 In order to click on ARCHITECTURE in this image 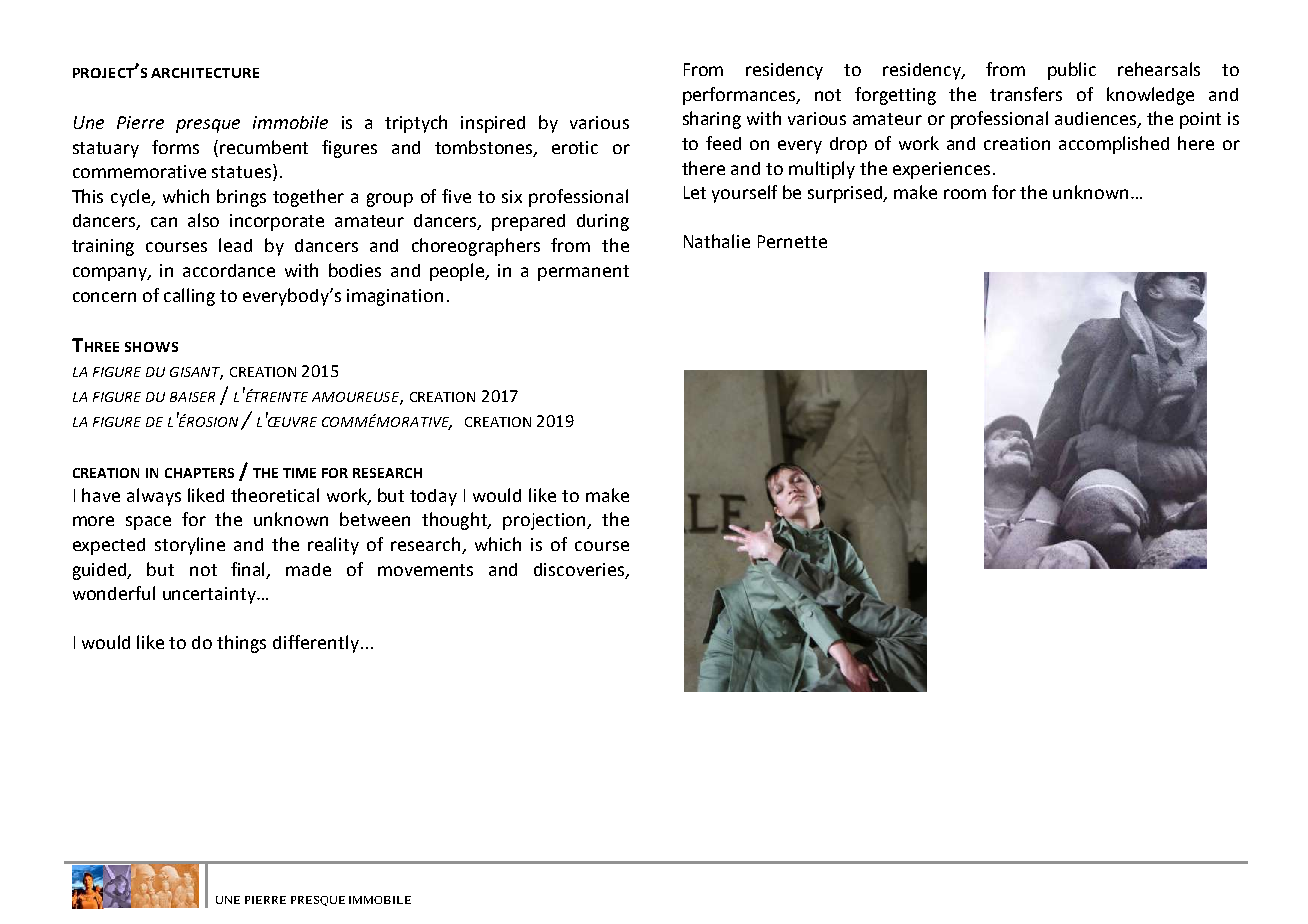, I will do `click(205, 73)`.
